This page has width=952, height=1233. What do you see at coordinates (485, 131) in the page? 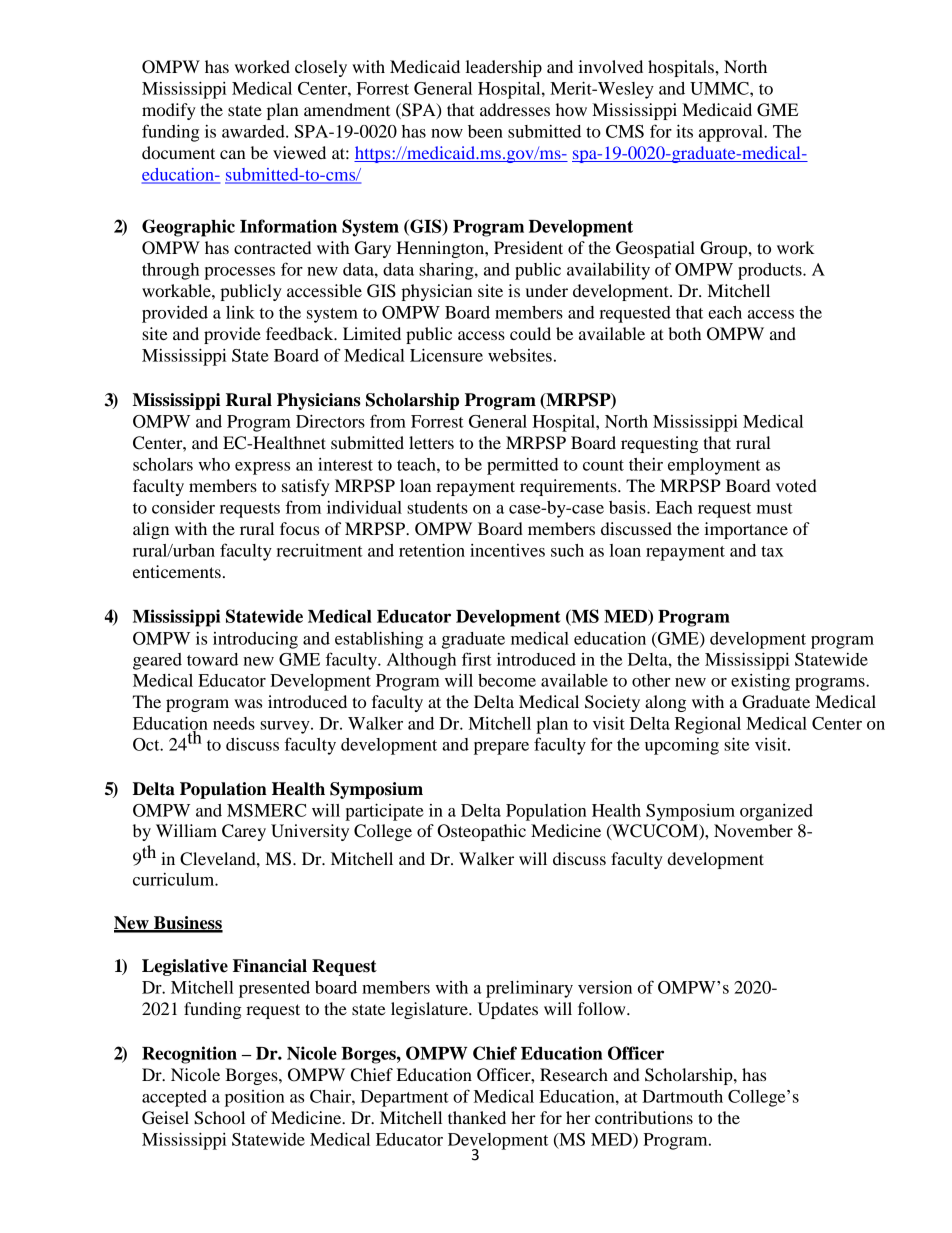
I see `been` at bounding box center [485, 131].
